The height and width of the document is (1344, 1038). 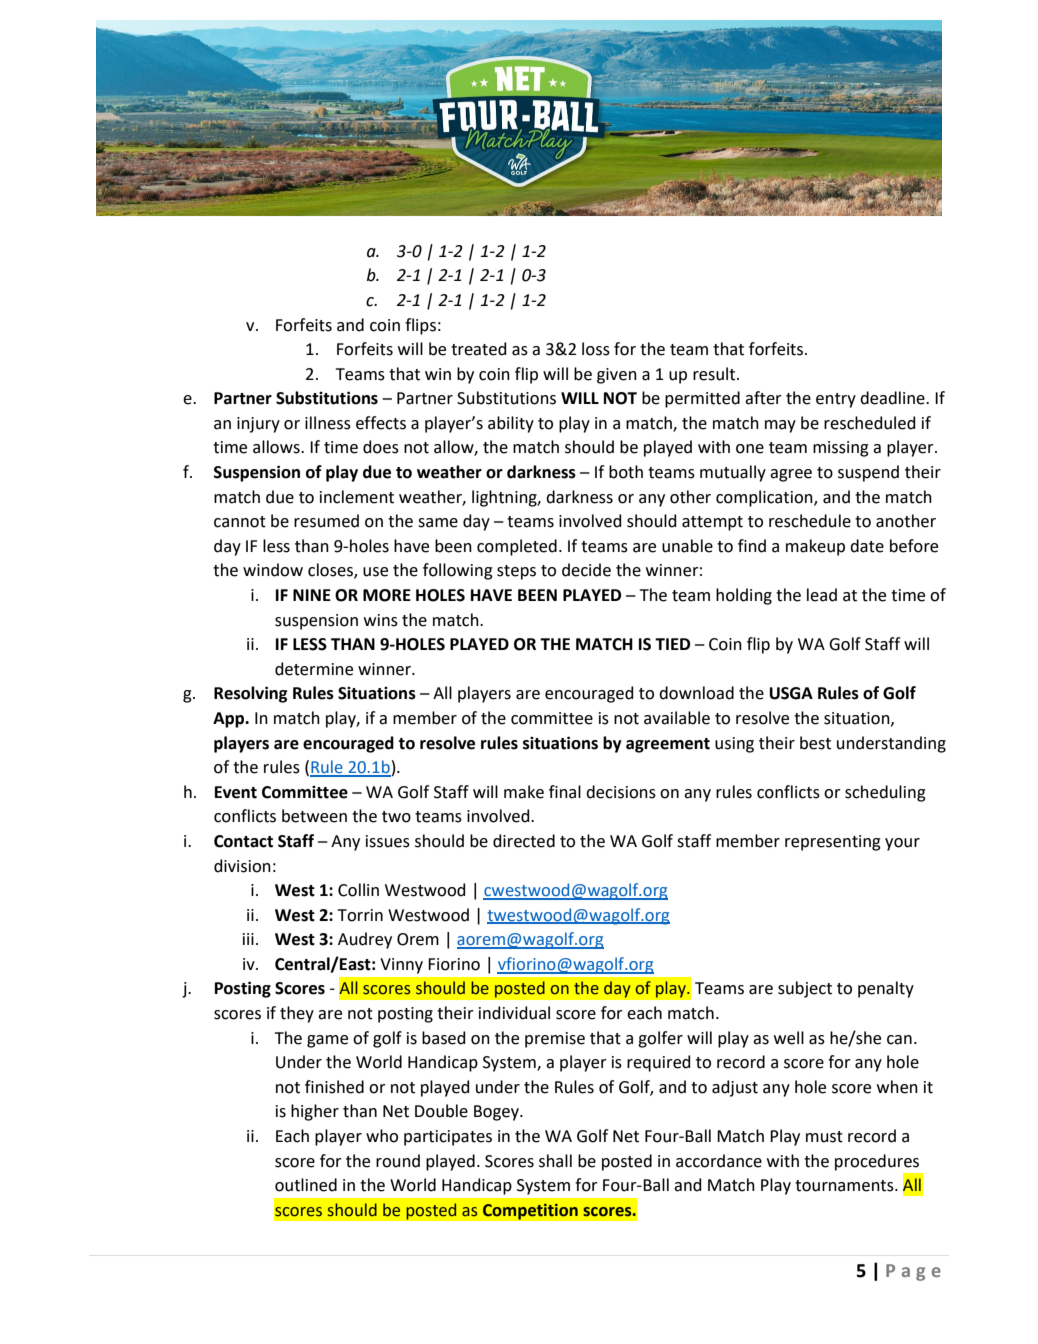 What do you see at coordinates (617, 376) in the document?
I see `given` at bounding box center [617, 376].
